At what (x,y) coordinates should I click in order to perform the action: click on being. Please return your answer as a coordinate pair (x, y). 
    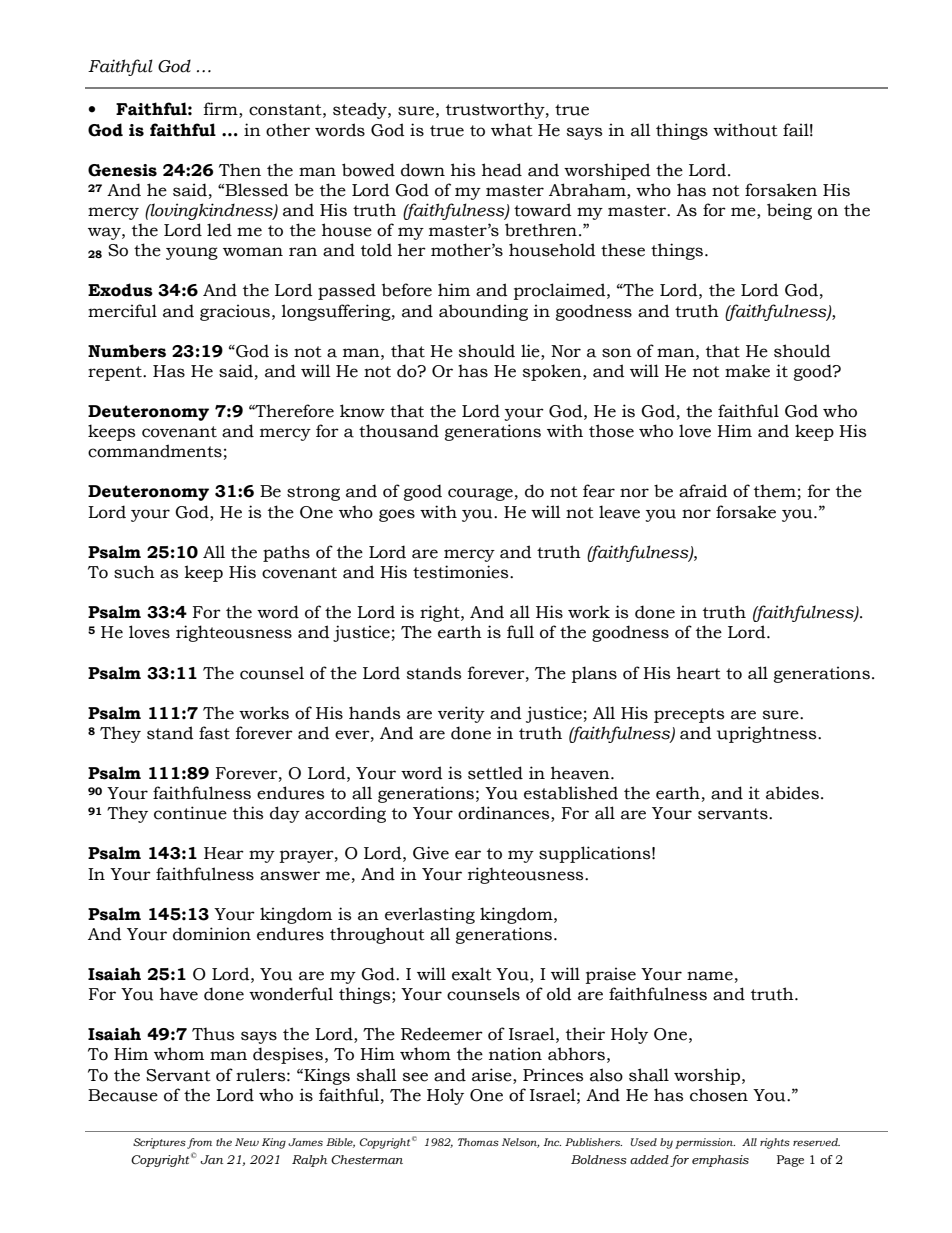
    Looking at the image, I should click on (789, 211).
